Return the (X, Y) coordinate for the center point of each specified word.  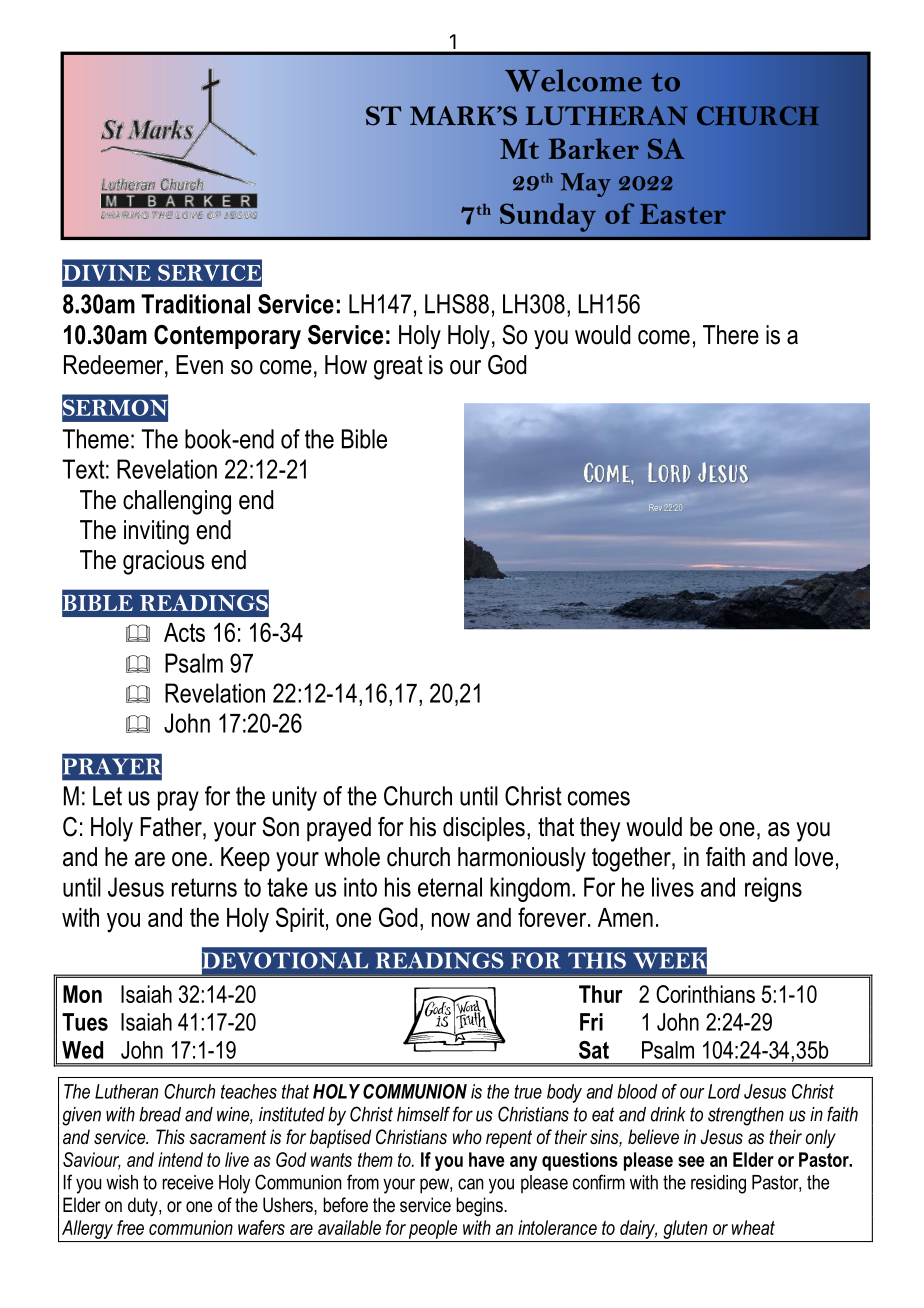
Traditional (195, 304)
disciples (484, 829)
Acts (184, 632)
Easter (683, 214)
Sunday (548, 217)
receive (188, 1182)
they (600, 829)
